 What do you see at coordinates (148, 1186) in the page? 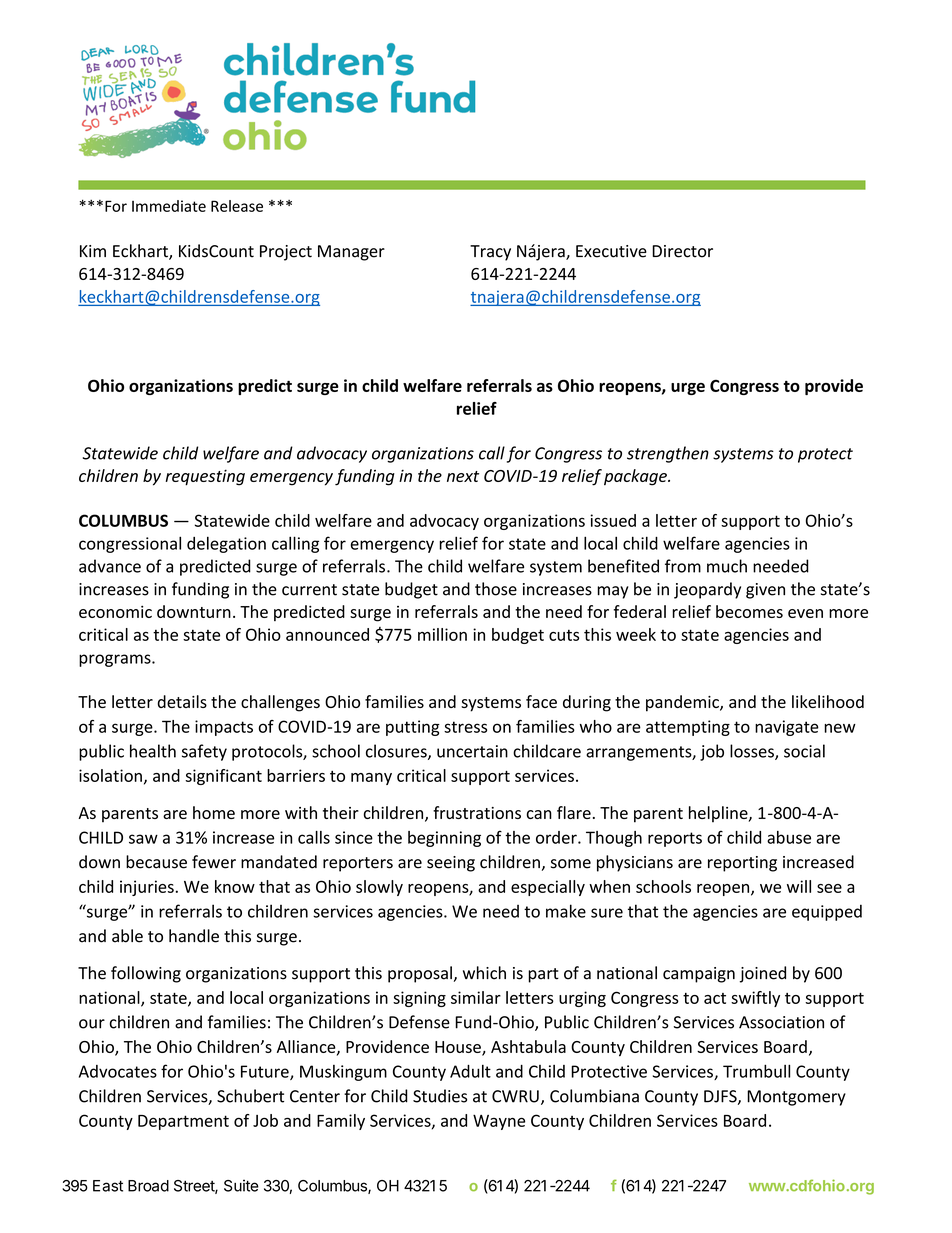
I see `Broad` at bounding box center [148, 1186].
